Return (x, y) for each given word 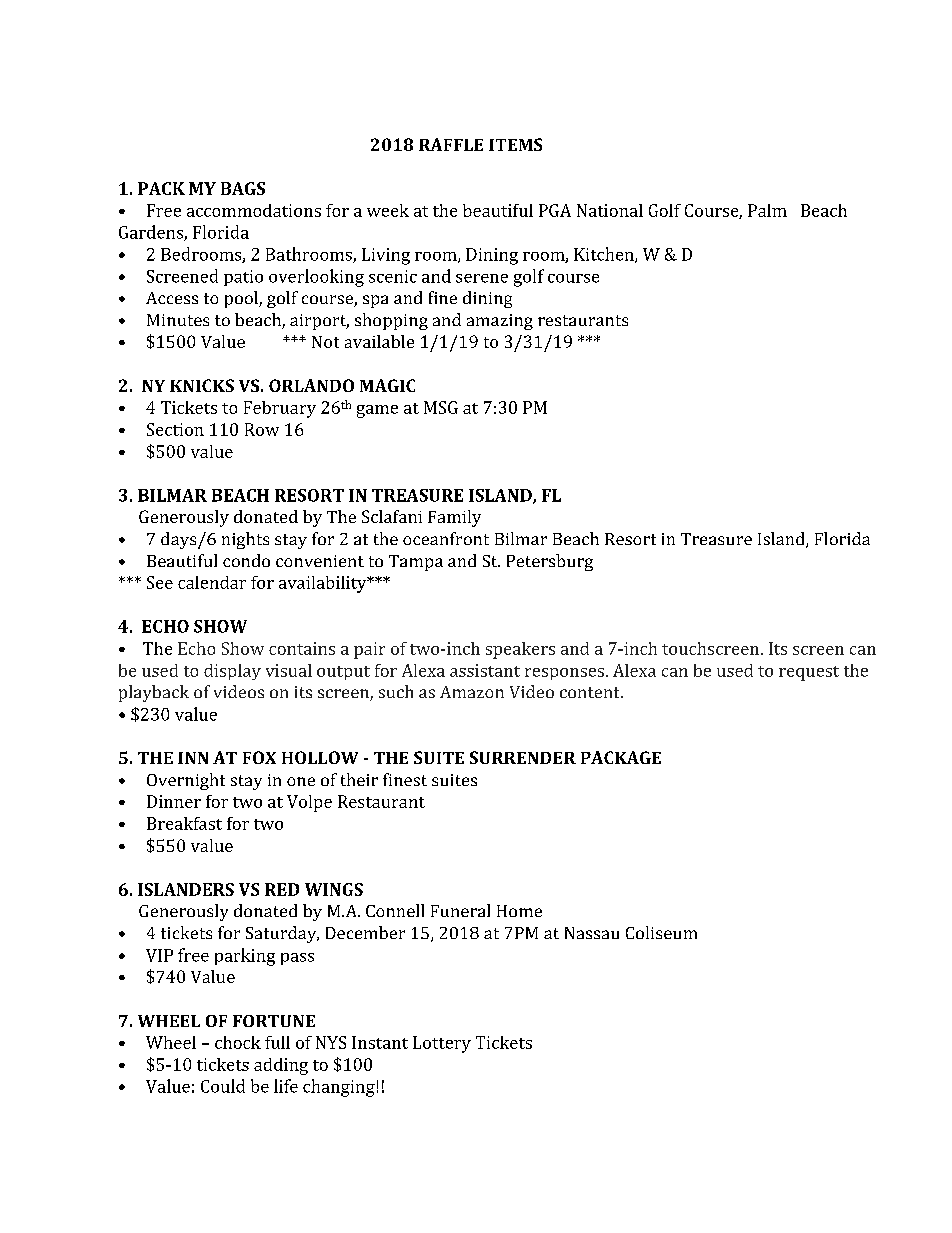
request (809, 673)
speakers (520, 650)
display (232, 672)
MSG (441, 407)
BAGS (243, 188)
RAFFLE (451, 144)
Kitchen (605, 255)
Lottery (442, 1044)
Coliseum (661, 932)
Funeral (460, 910)
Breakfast (184, 823)
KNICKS (202, 385)
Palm (767, 210)
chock (238, 1042)
